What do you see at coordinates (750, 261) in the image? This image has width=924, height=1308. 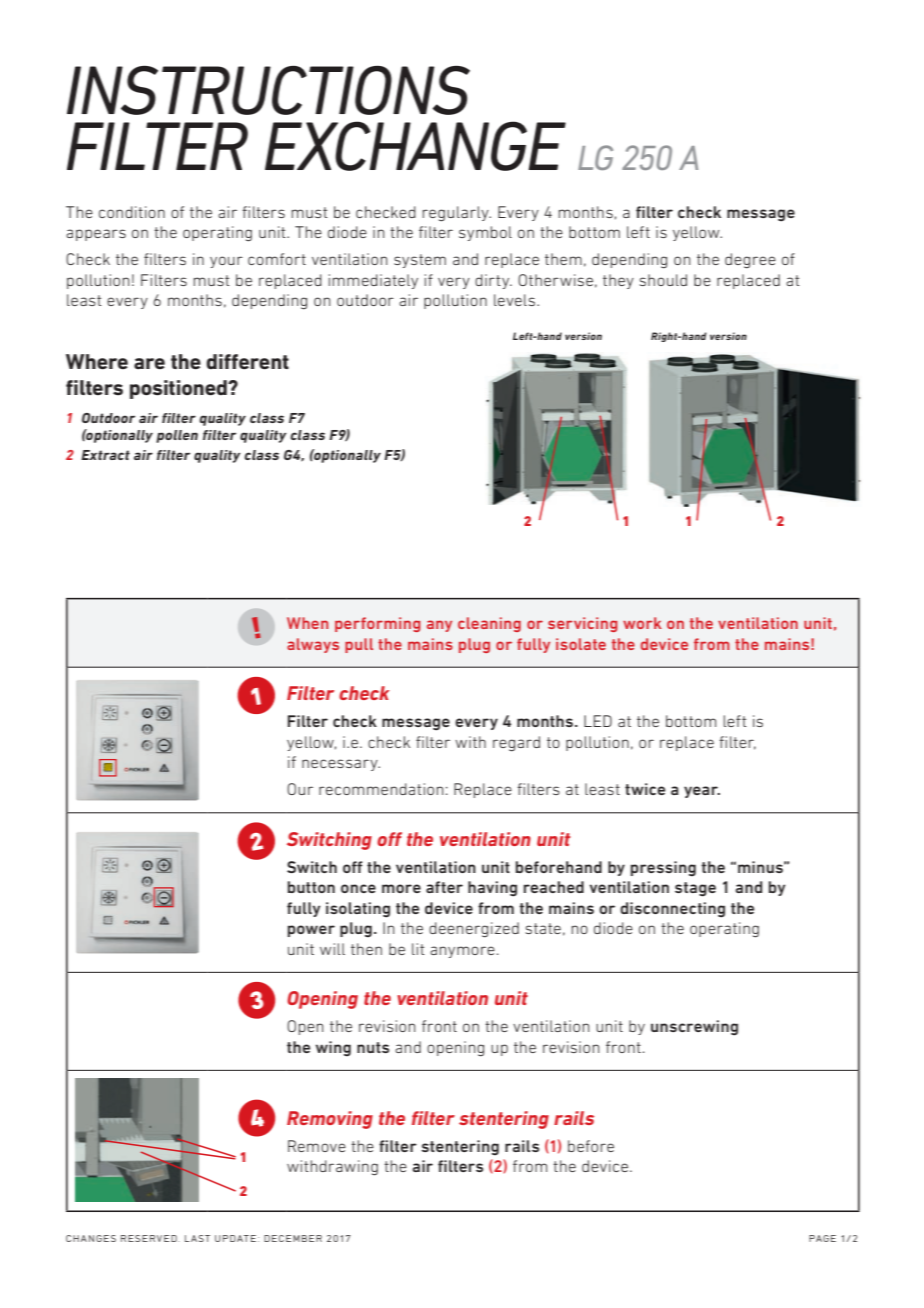 I see `degree` at bounding box center [750, 261].
